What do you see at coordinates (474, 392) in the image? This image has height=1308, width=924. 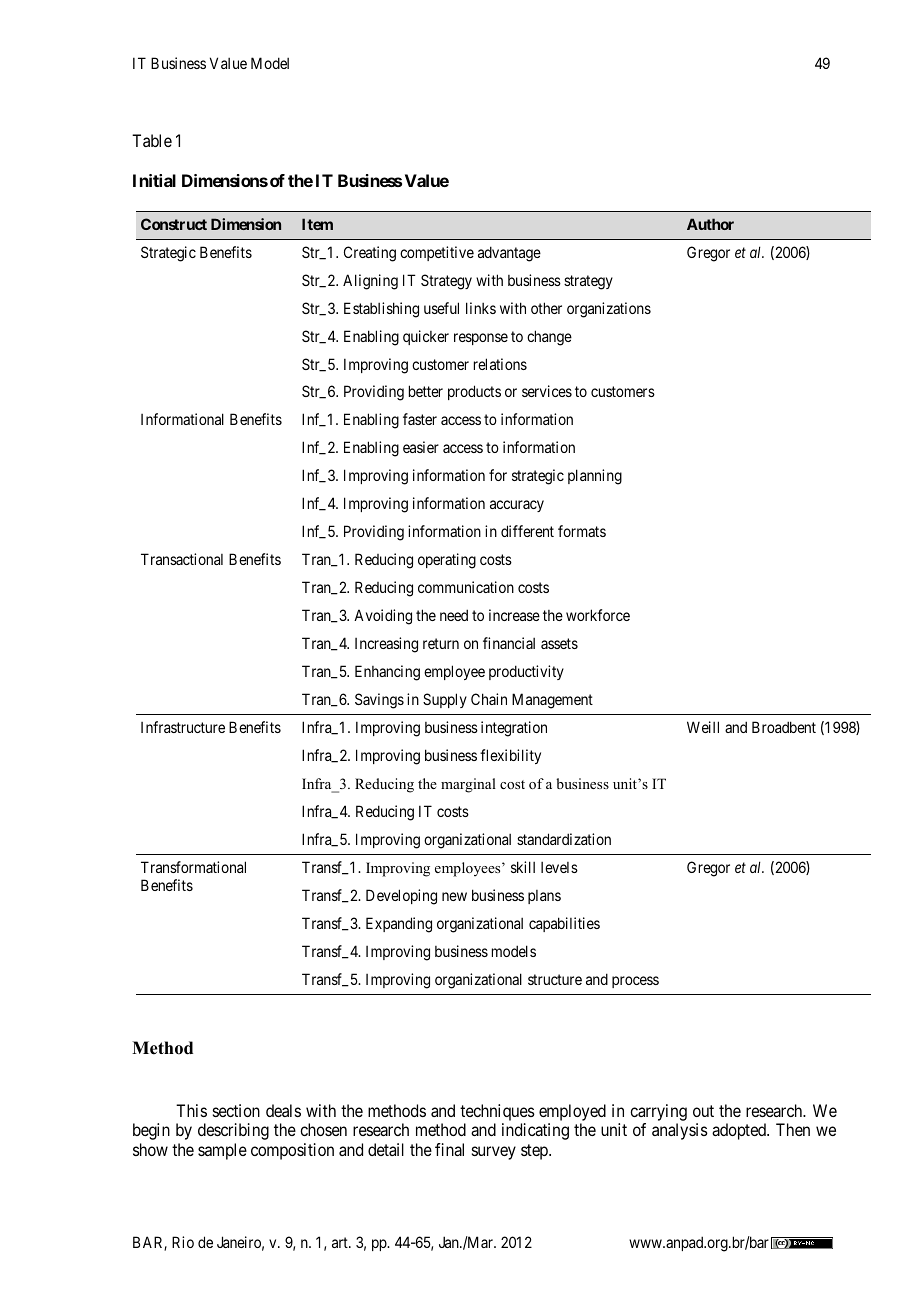 I see `products` at bounding box center [474, 392].
